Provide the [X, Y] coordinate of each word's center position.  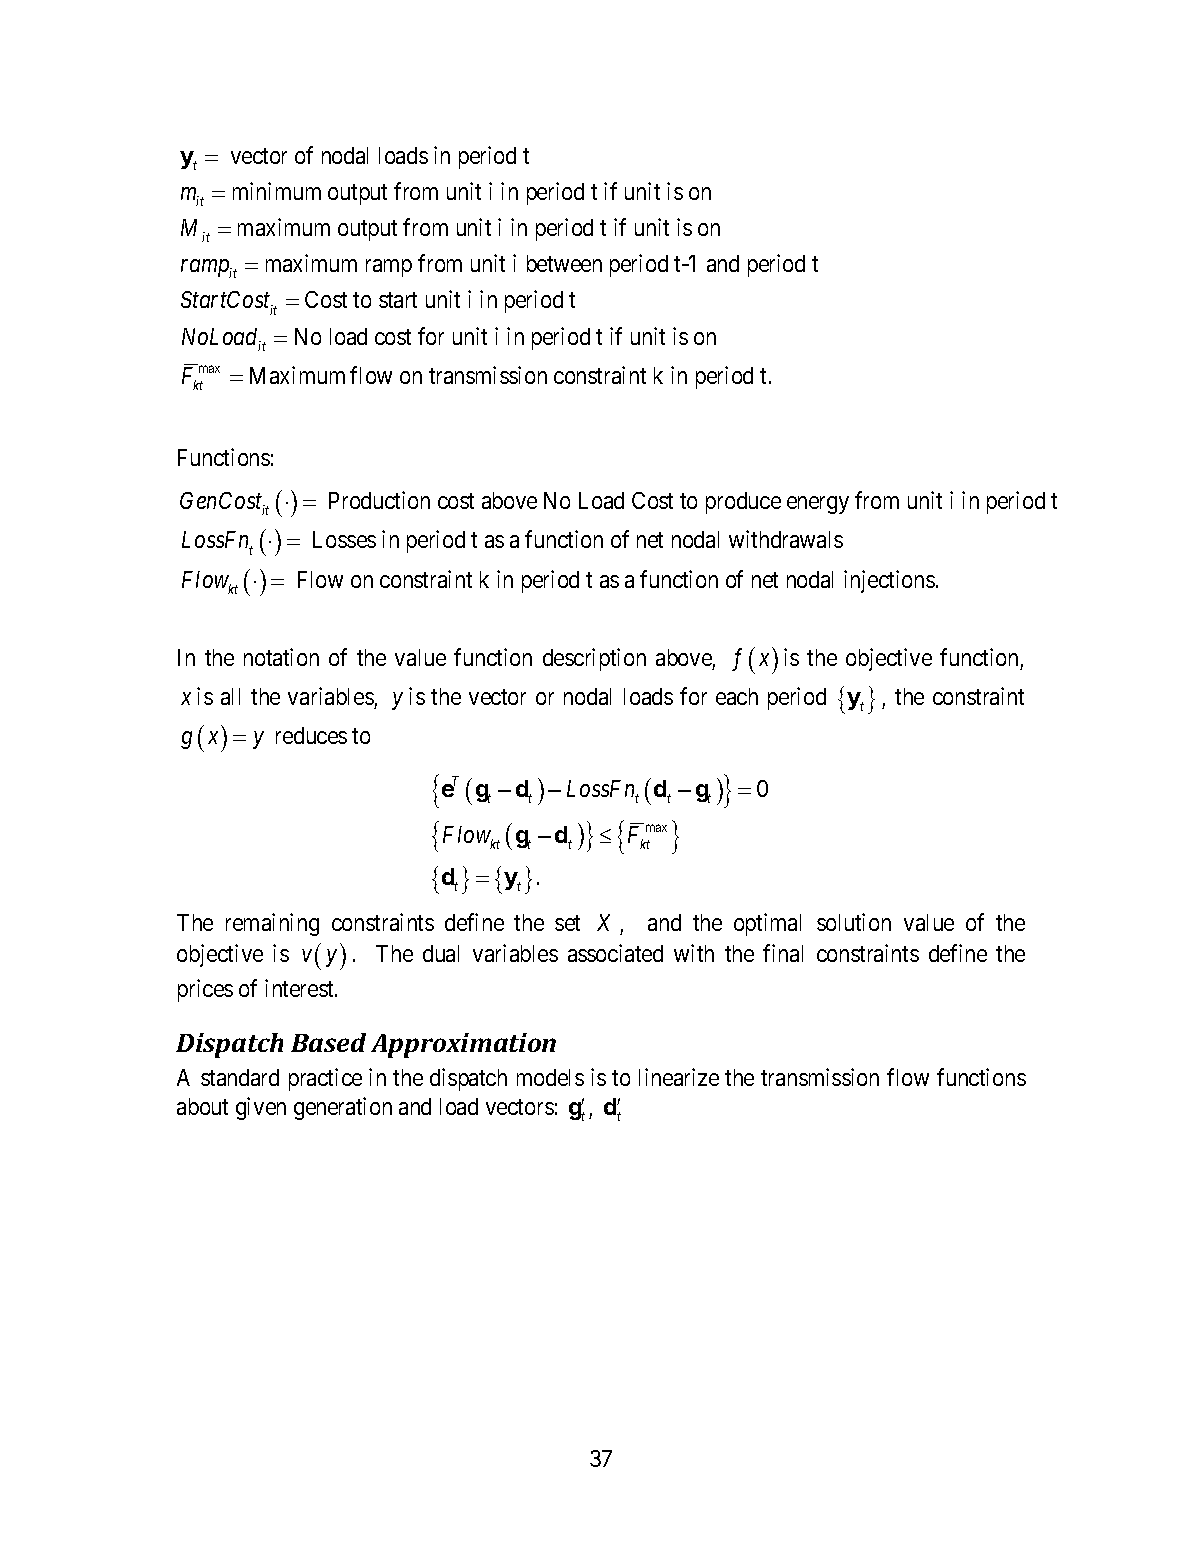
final [783, 953]
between [564, 263]
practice [325, 1079]
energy [818, 505]
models [550, 1077]
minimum [277, 191]
